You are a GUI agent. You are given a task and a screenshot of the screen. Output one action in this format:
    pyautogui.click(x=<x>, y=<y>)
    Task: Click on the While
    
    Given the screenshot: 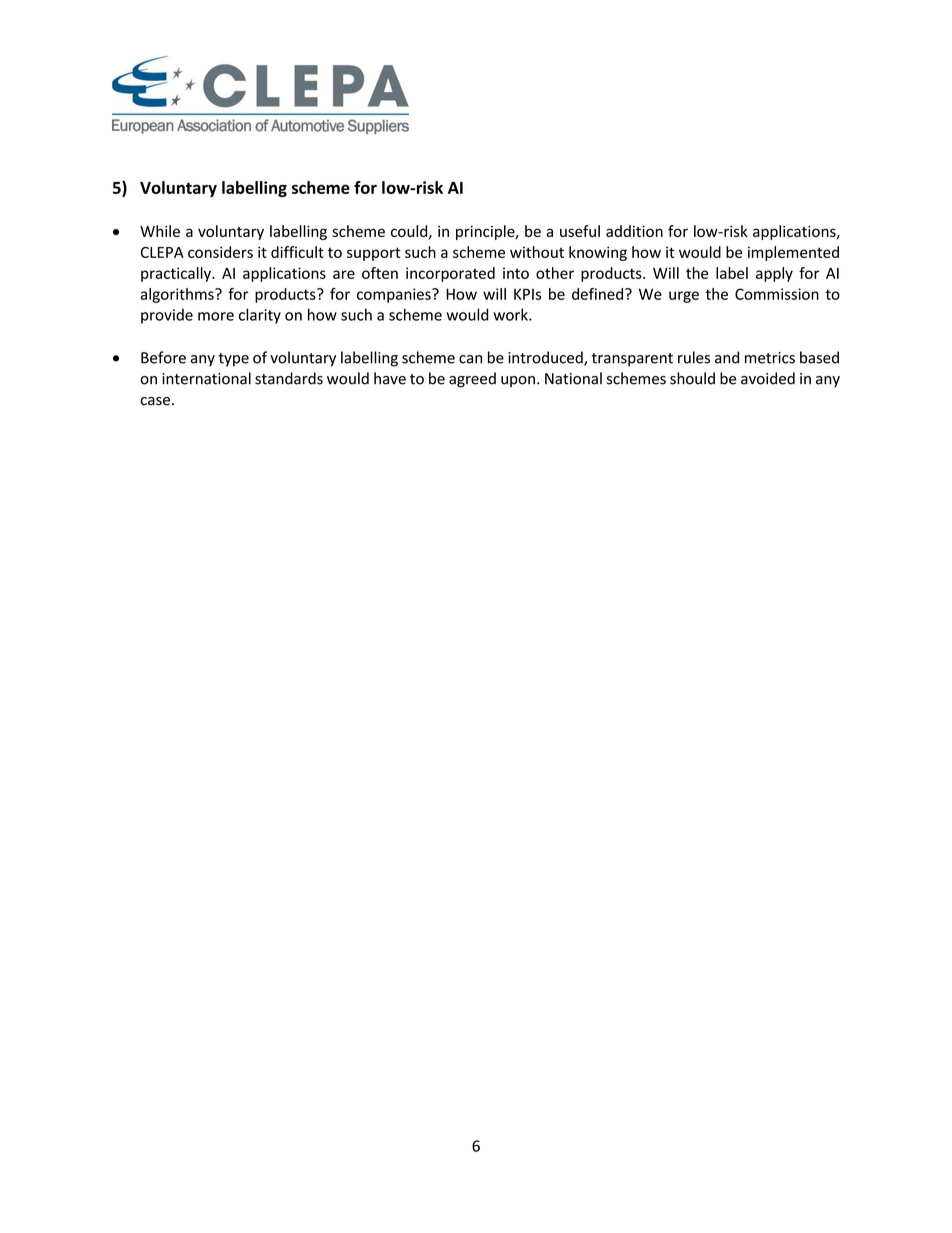 What is the action you would take?
    pyautogui.click(x=160, y=231)
